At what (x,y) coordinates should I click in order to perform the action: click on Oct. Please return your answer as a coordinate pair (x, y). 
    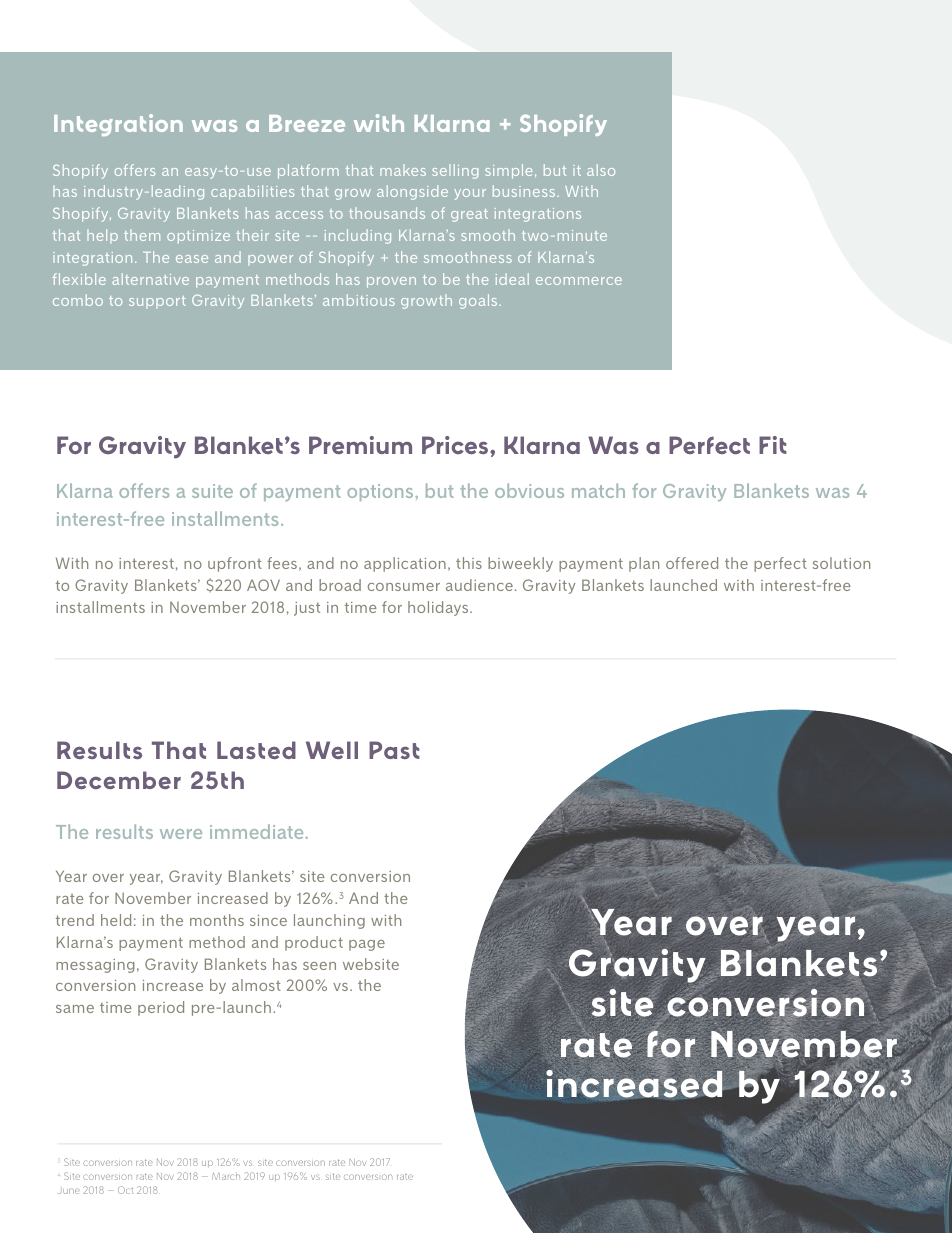
    Looking at the image, I should click on (125, 1190).
